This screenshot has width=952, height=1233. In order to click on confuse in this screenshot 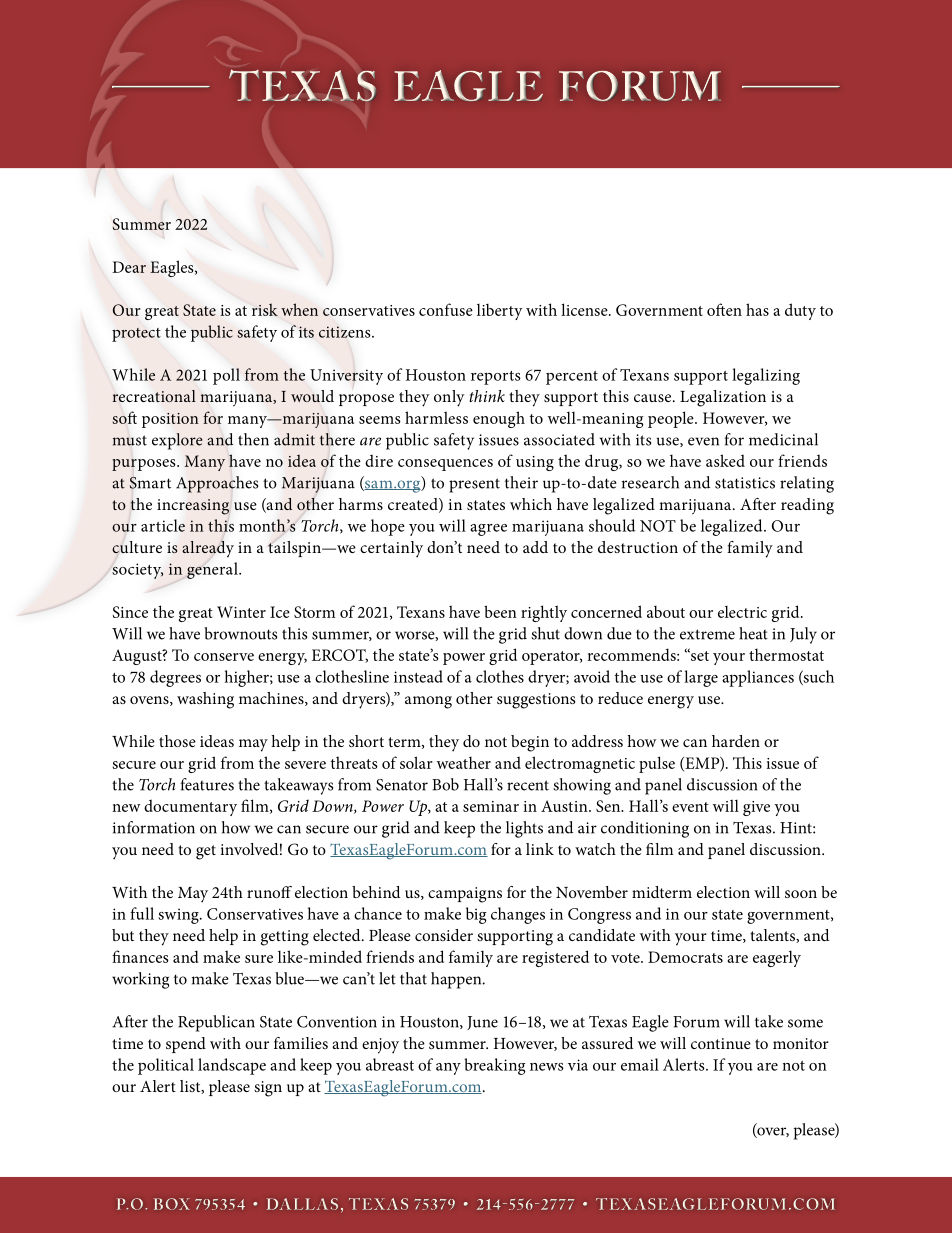, I will do `click(446, 309)`.
